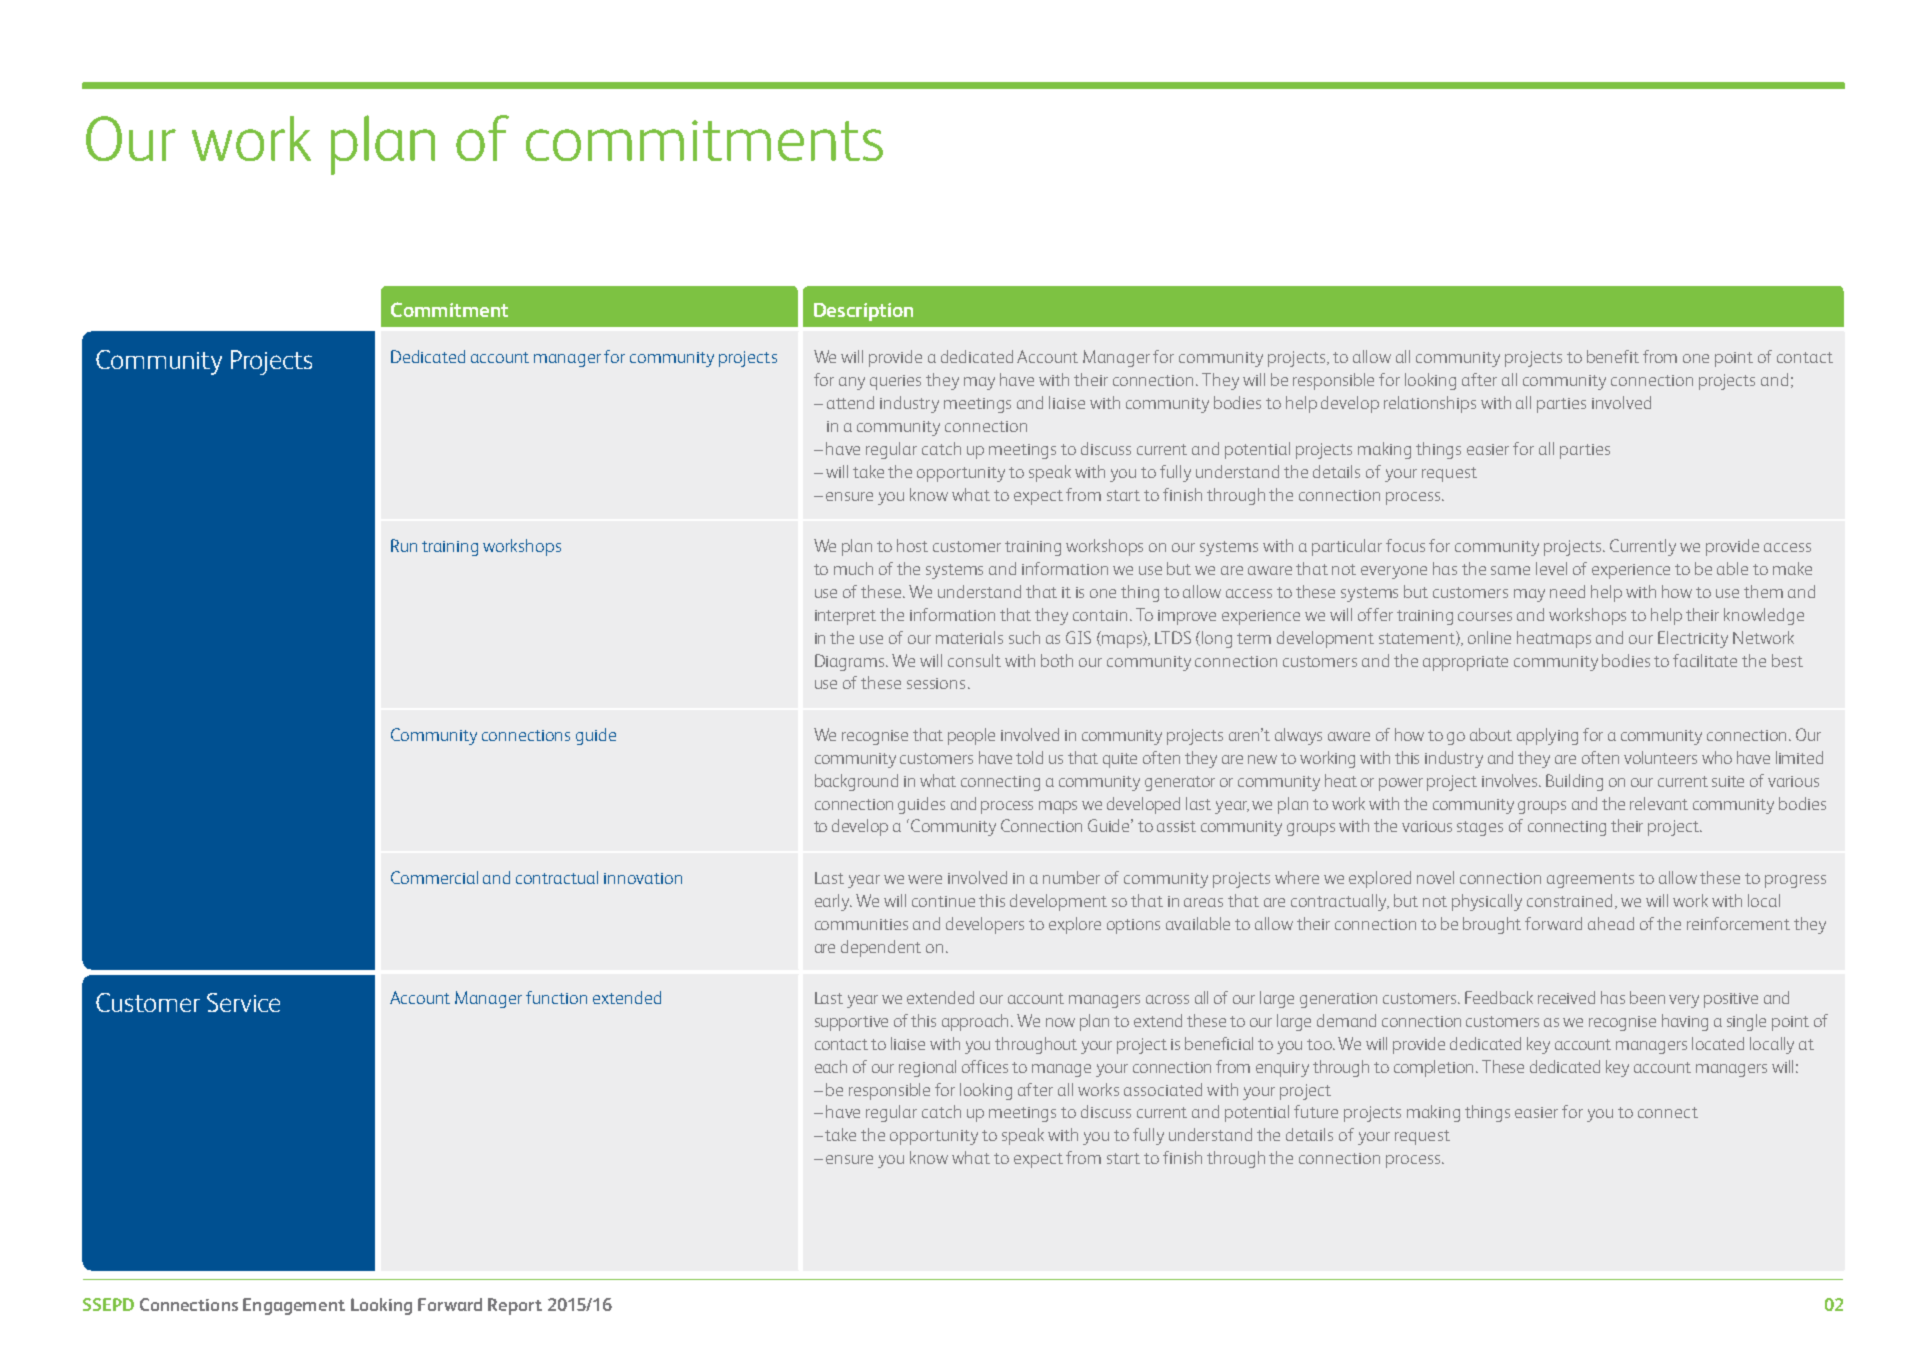  Describe the element at coordinates (895, 382) in the page. I see `queries` at that location.
